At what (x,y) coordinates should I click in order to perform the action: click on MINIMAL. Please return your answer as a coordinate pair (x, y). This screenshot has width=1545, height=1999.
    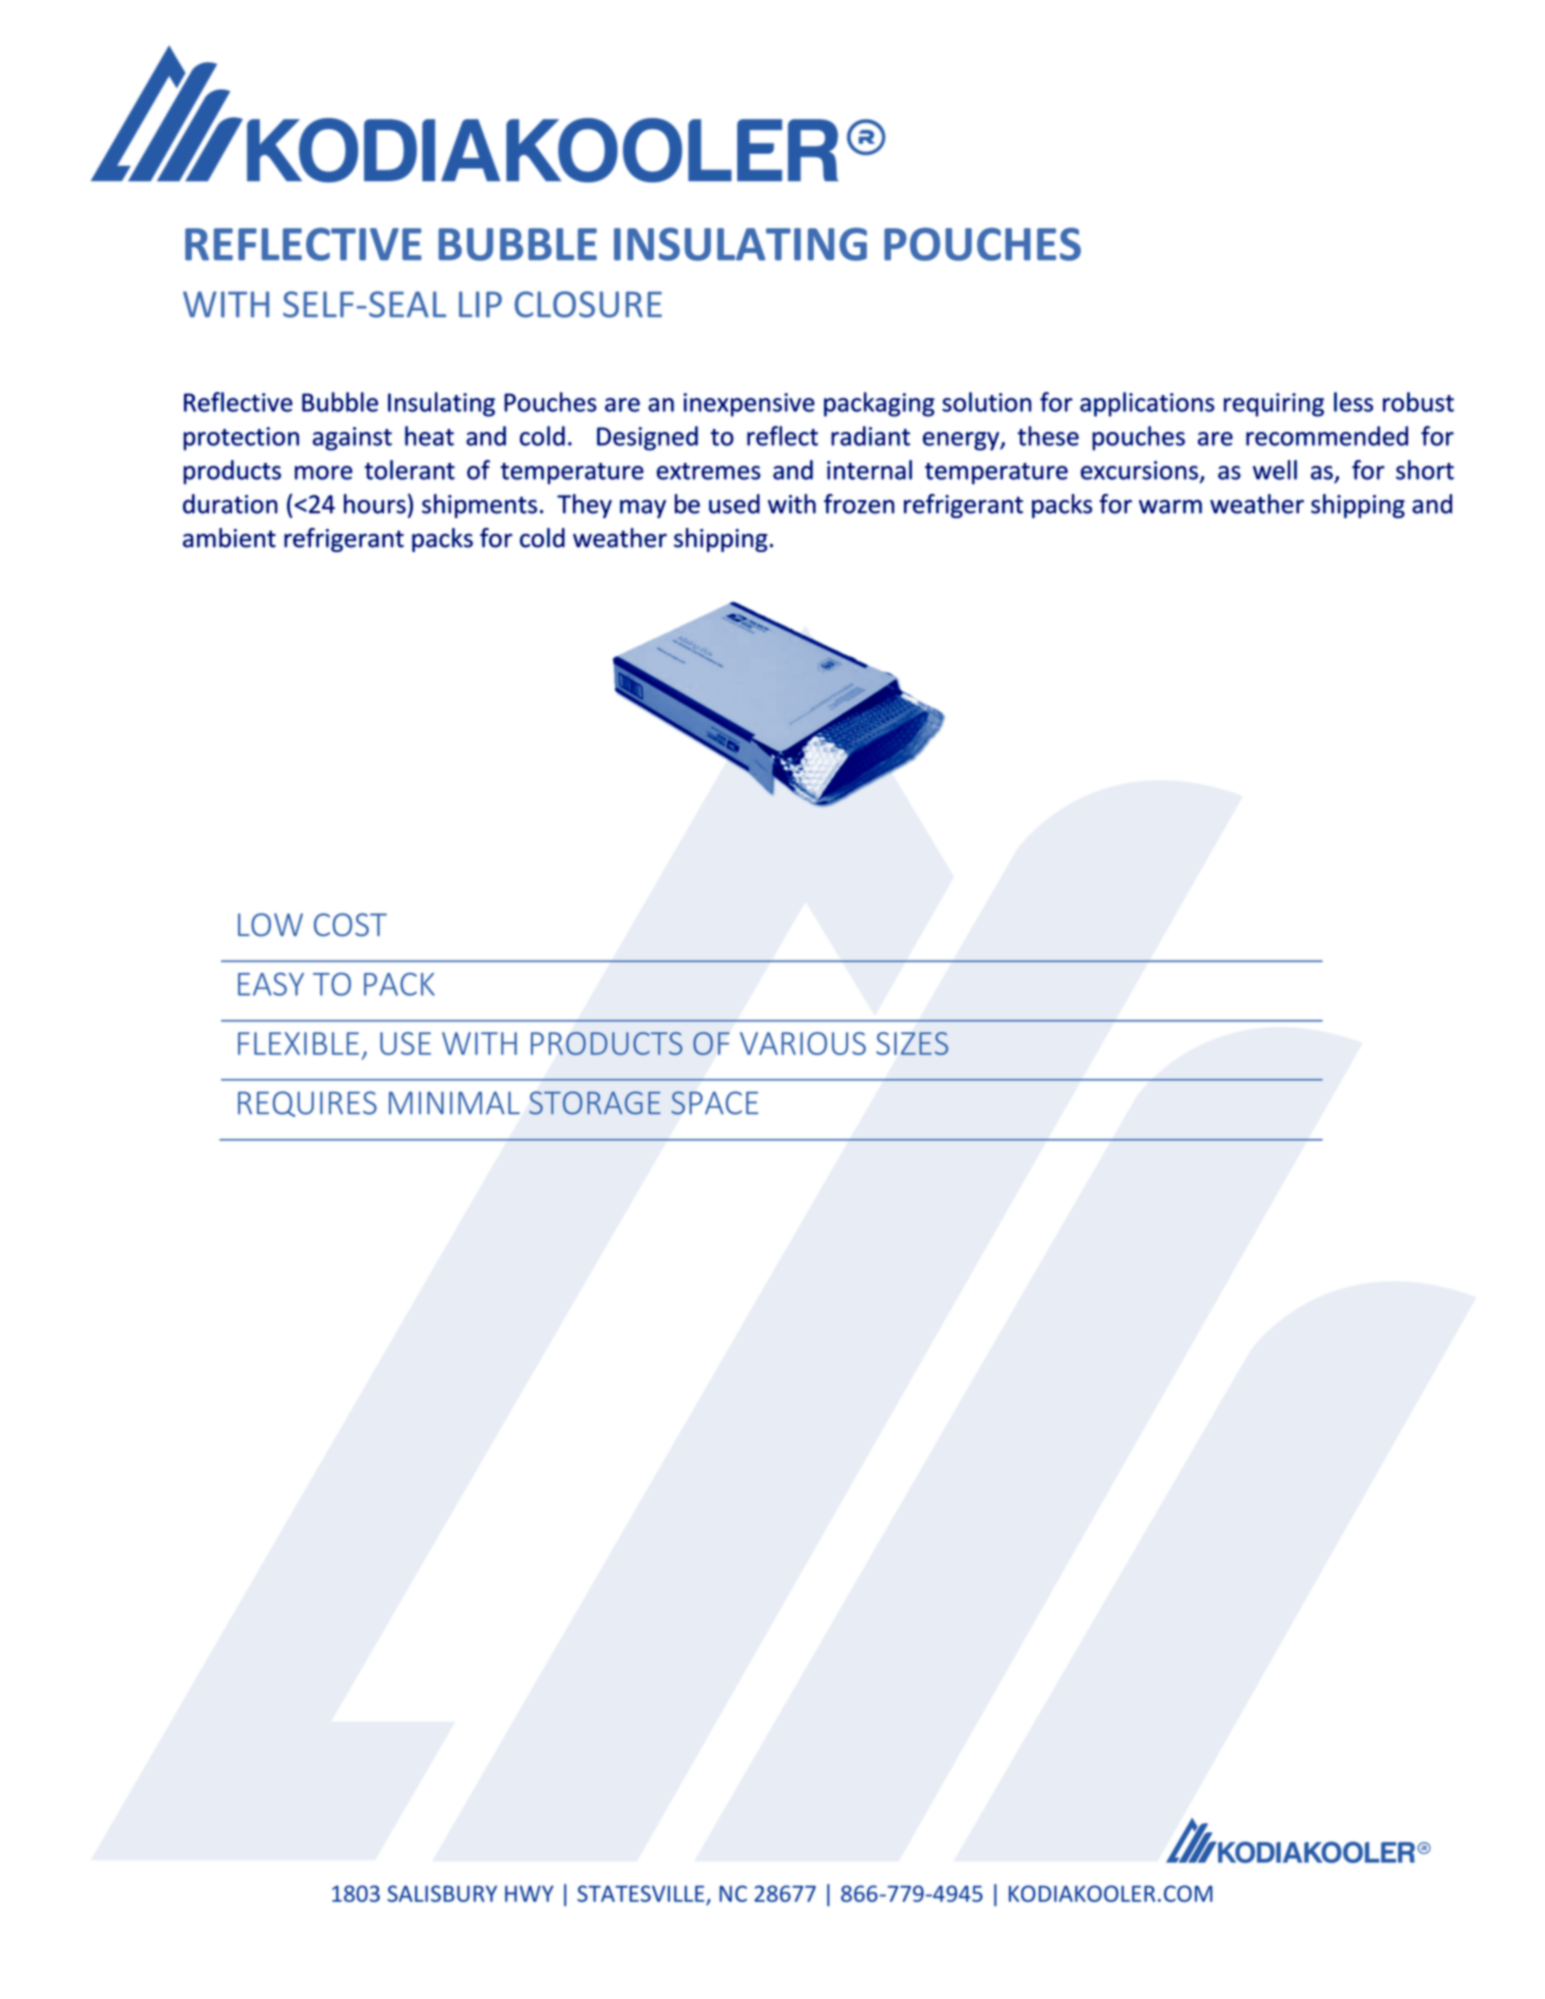
    Looking at the image, I should click on (454, 1103).
